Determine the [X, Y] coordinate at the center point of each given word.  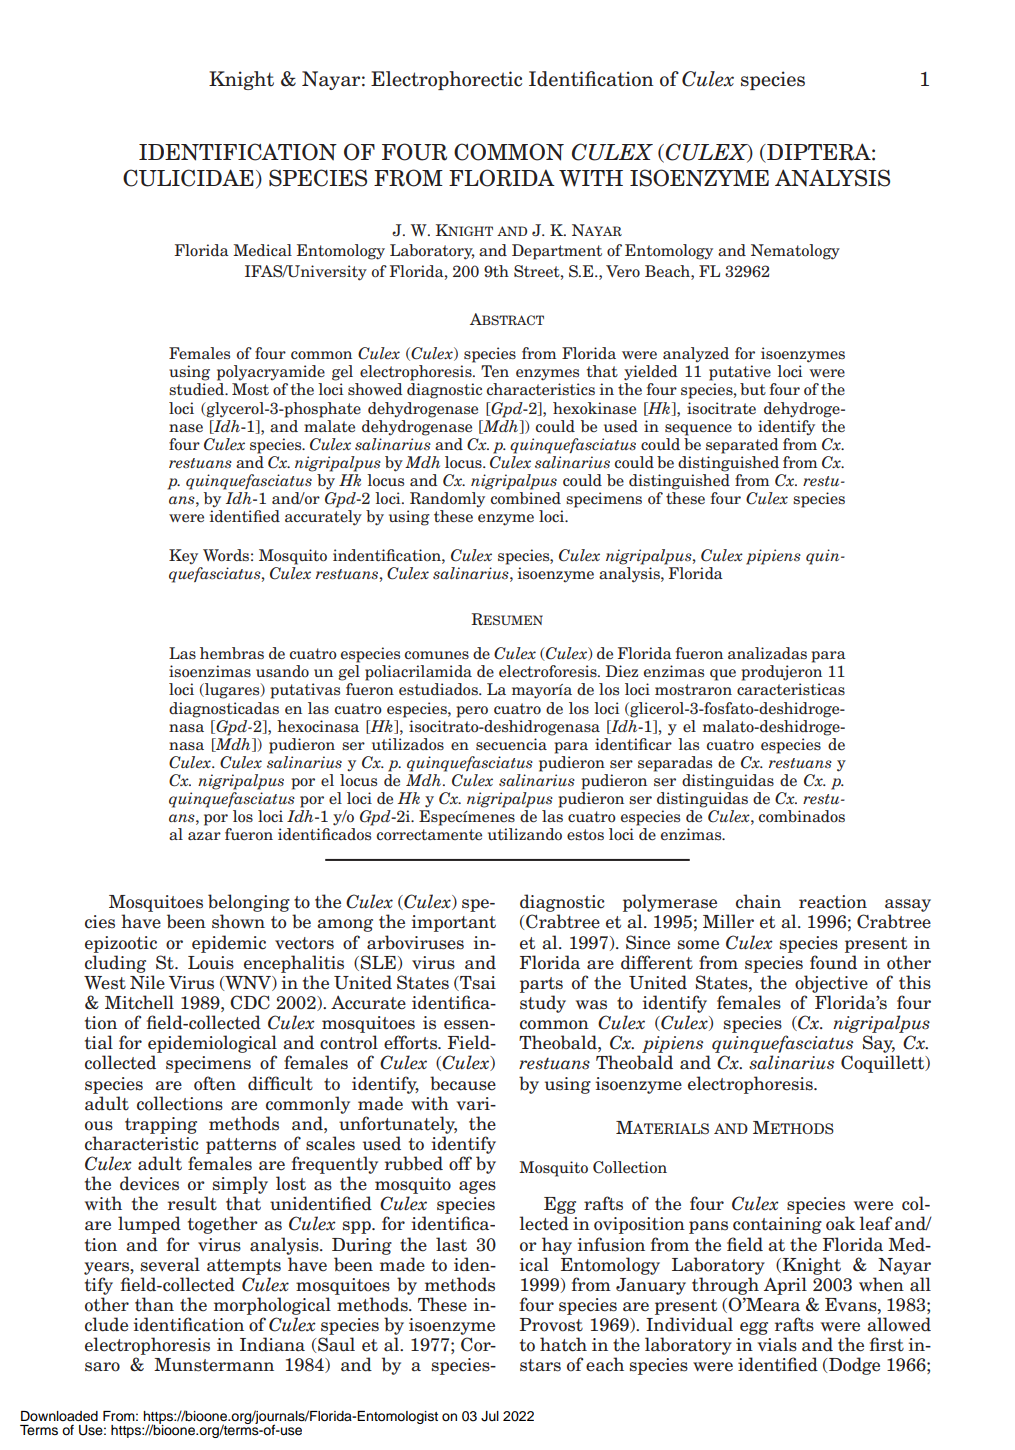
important [454, 923]
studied [198, 389]
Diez [622, 671]
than [154, 1304]
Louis [211, 963]
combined [526, 498]
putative [740, 373]
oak [841, 1223]
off [460, 1163]
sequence [698, 430]
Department [557, 252]
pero [472, 712]
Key [183, 557]
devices [149, 1183]
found [833, 962]
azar [204, 836]
